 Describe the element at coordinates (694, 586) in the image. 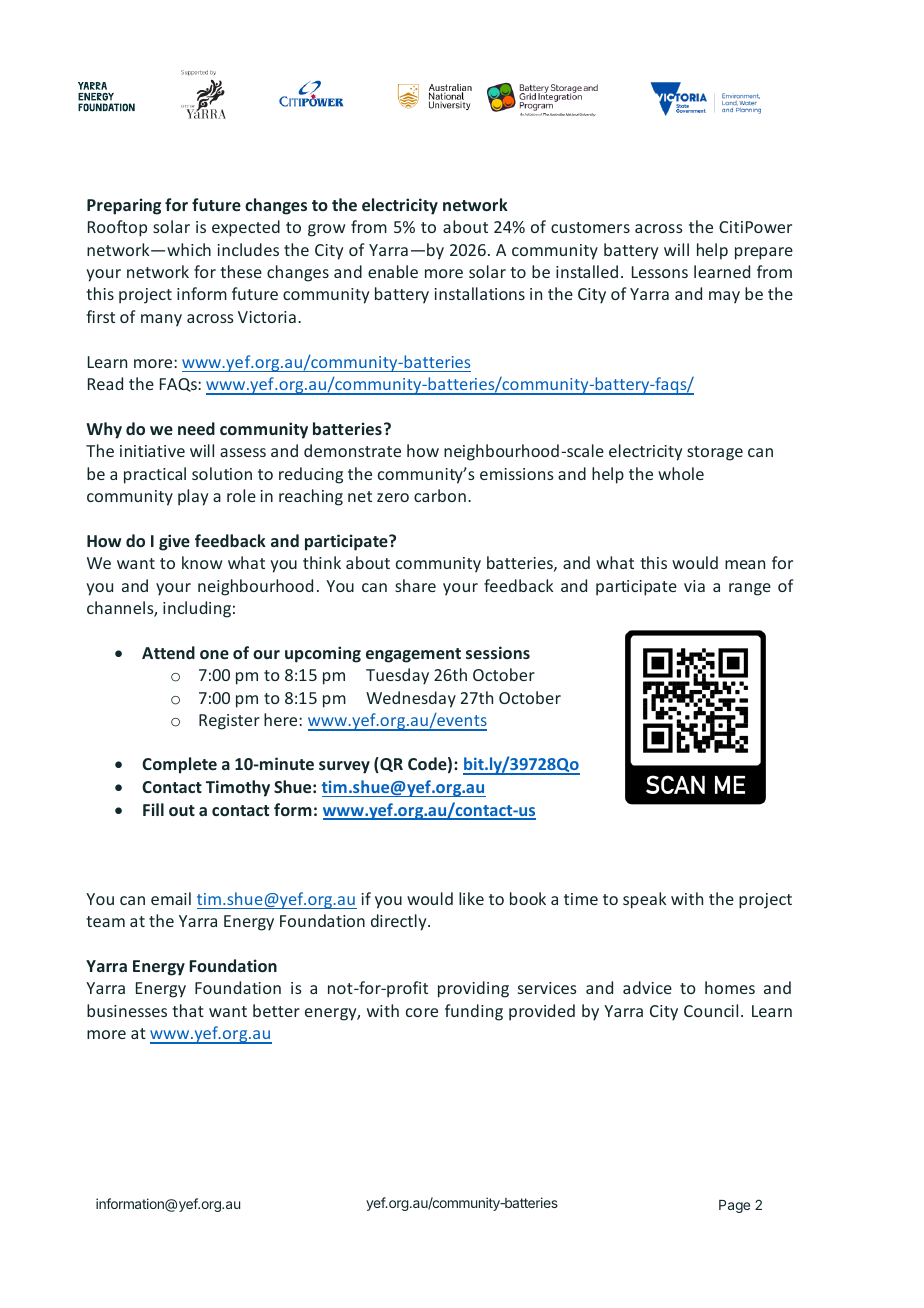

I see `via` at that location.
